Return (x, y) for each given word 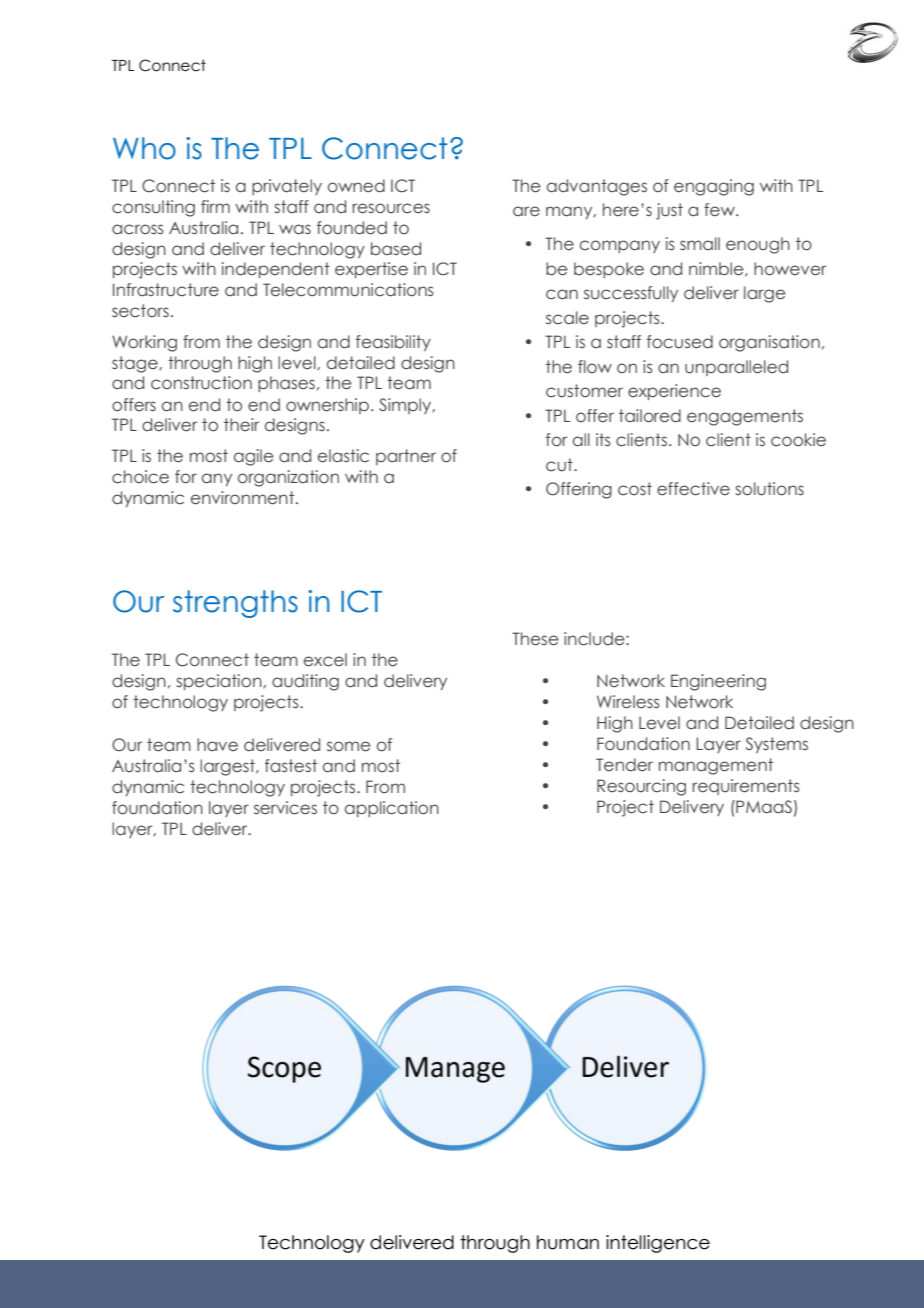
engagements (745, 417)
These (535, 639)
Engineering (718, 682)
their (241, 425)
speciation (220, 682)
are (526, 211)
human (568, 1242)
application (392, 809)
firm (215, 206)
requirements (746, 787)
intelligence (658, 1244)
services (285, 808)
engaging (714, 187)
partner (406, 457)
